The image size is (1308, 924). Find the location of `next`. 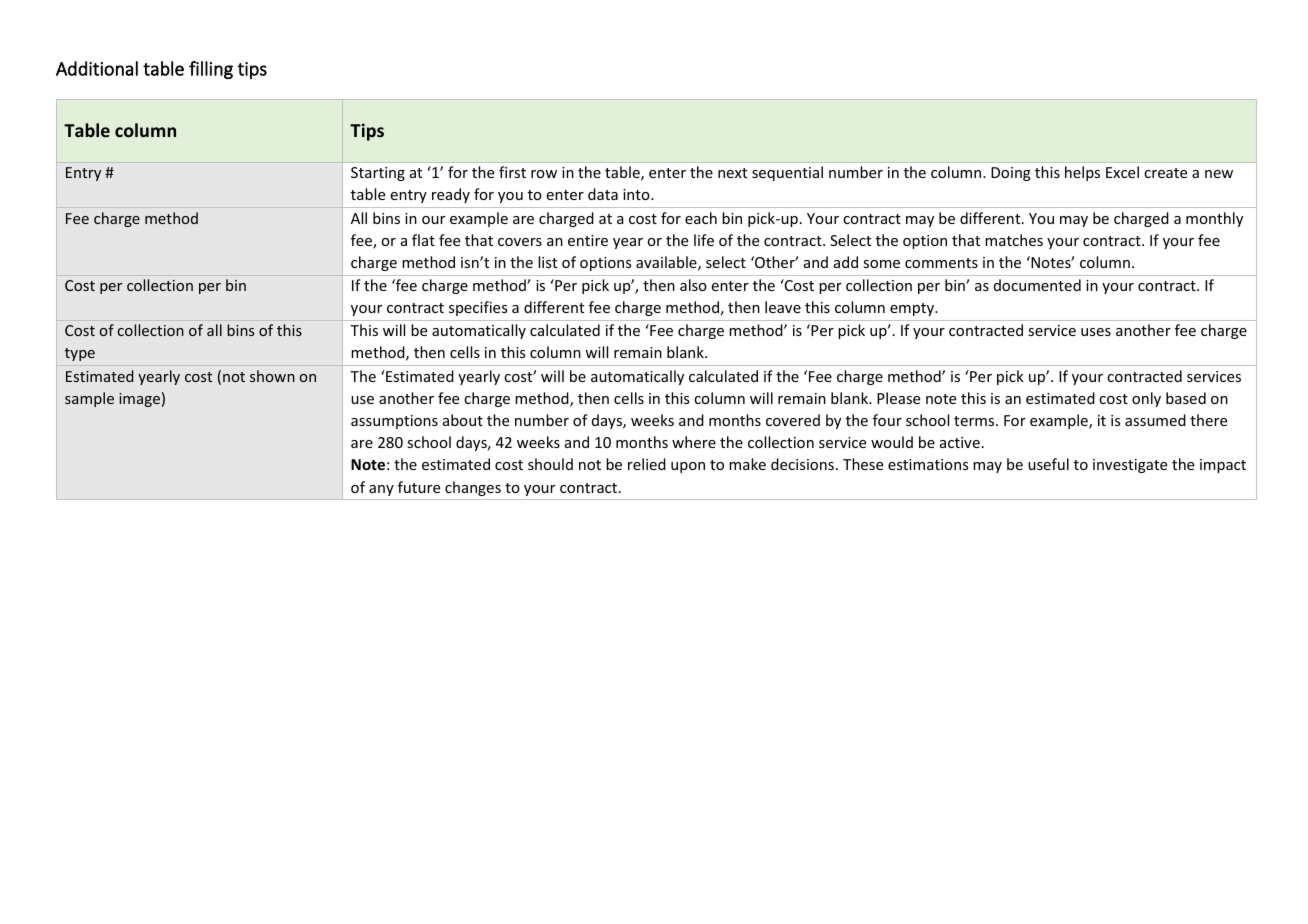

next is located at coordinates (732, 173).
